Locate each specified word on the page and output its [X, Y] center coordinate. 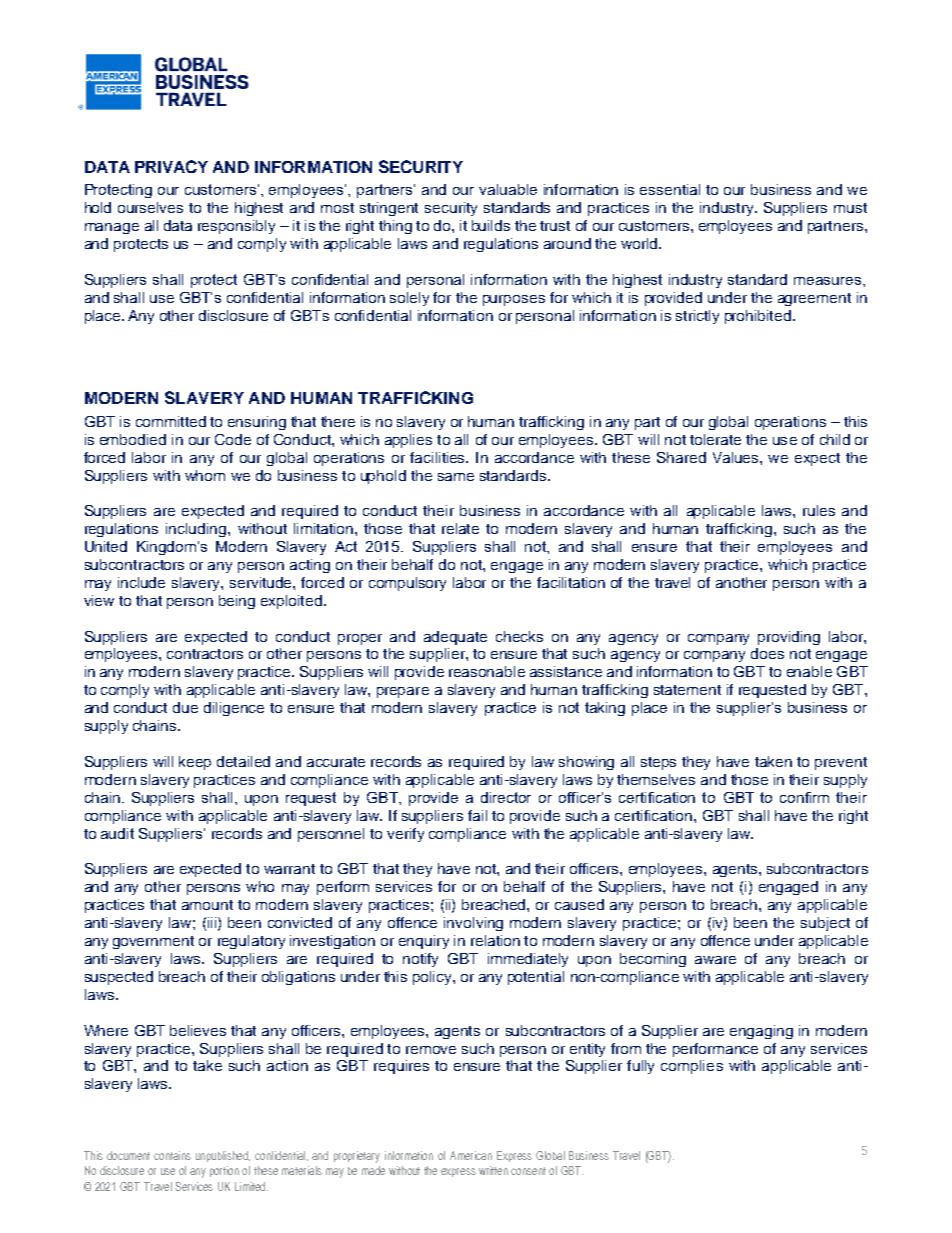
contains [172, 1155]
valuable [508, 189]
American [471, 1155]
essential [670, 189]
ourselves [150, 207]
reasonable [487, 671]
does [767, 653]
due [185, 707]
